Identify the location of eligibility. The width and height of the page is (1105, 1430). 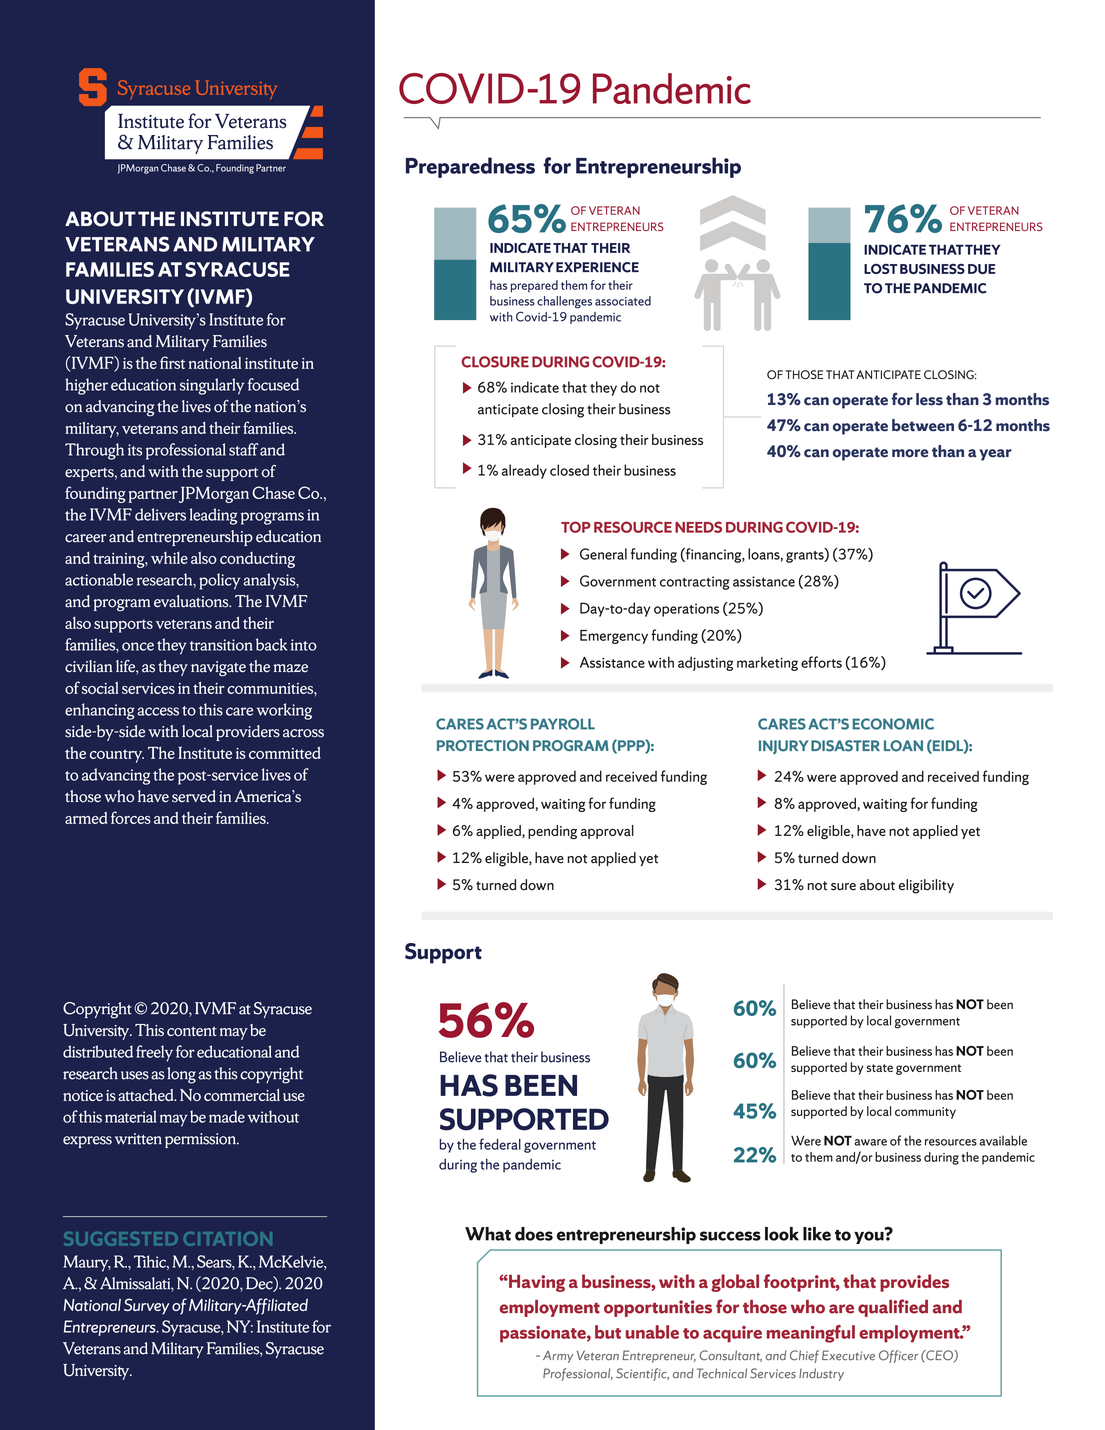
(926, 886).
